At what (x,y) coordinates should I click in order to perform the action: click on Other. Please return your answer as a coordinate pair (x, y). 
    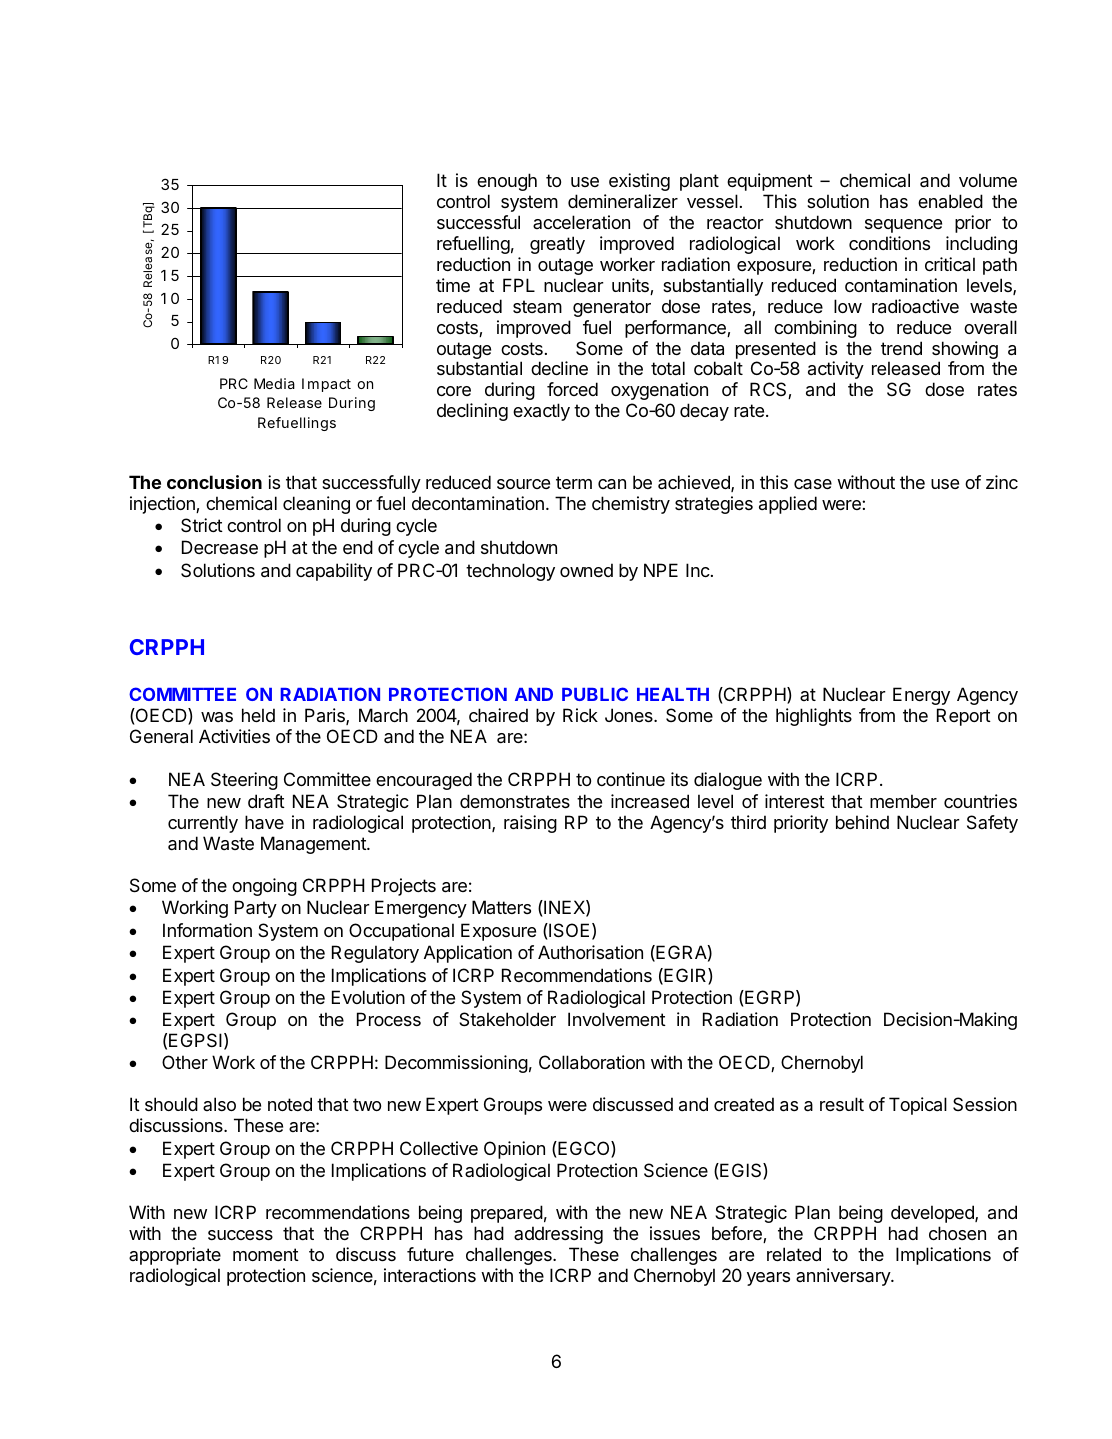
    Looking at the image, I should click on (185, 1062).
